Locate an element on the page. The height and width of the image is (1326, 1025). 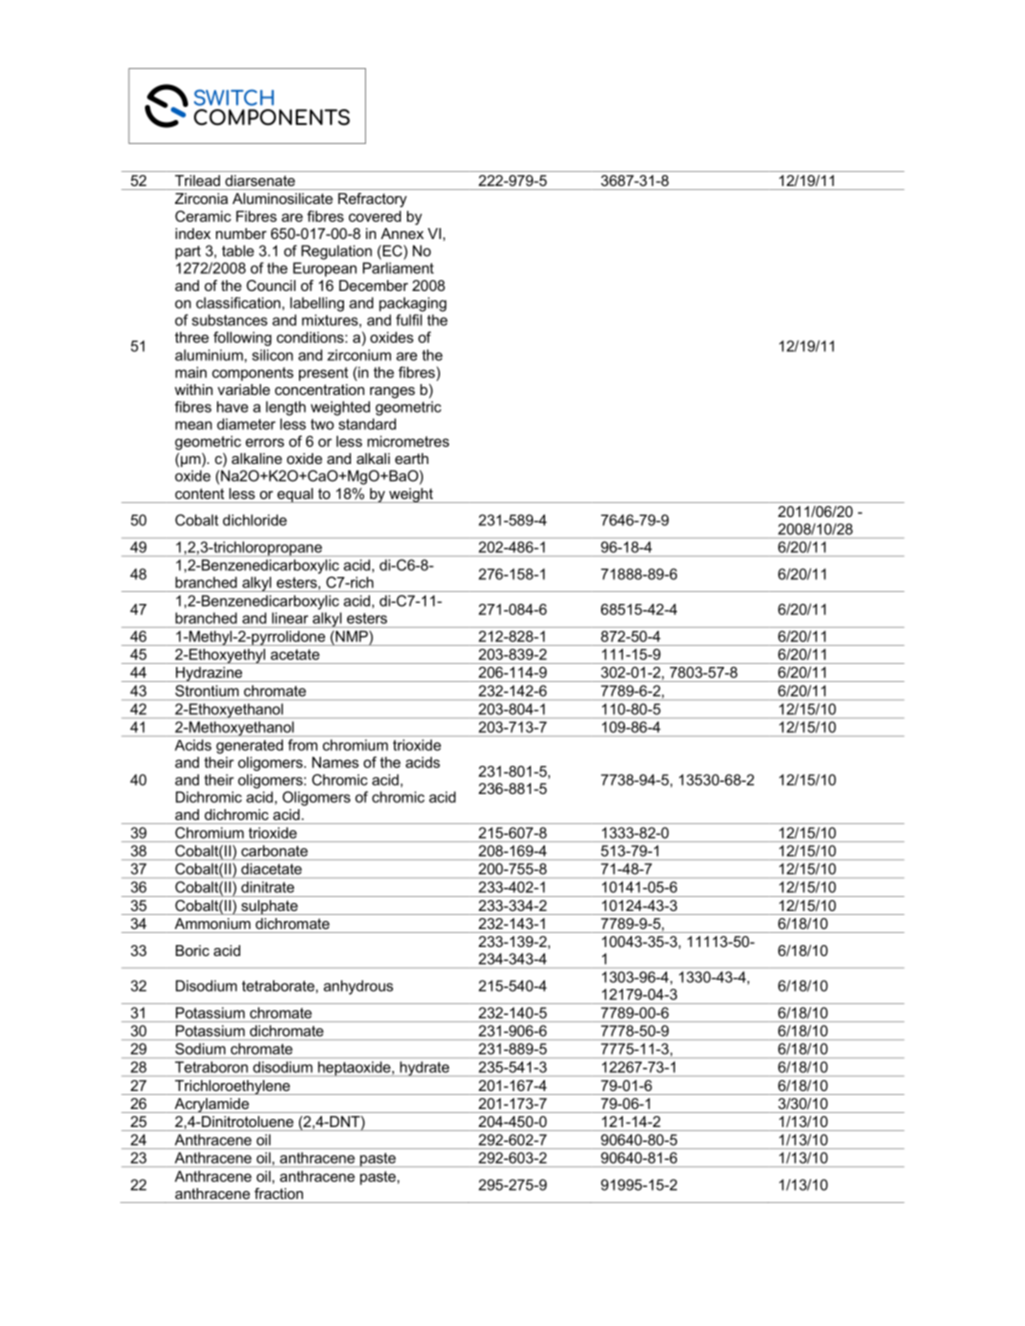
generated is located at coordinates (249, 746).
